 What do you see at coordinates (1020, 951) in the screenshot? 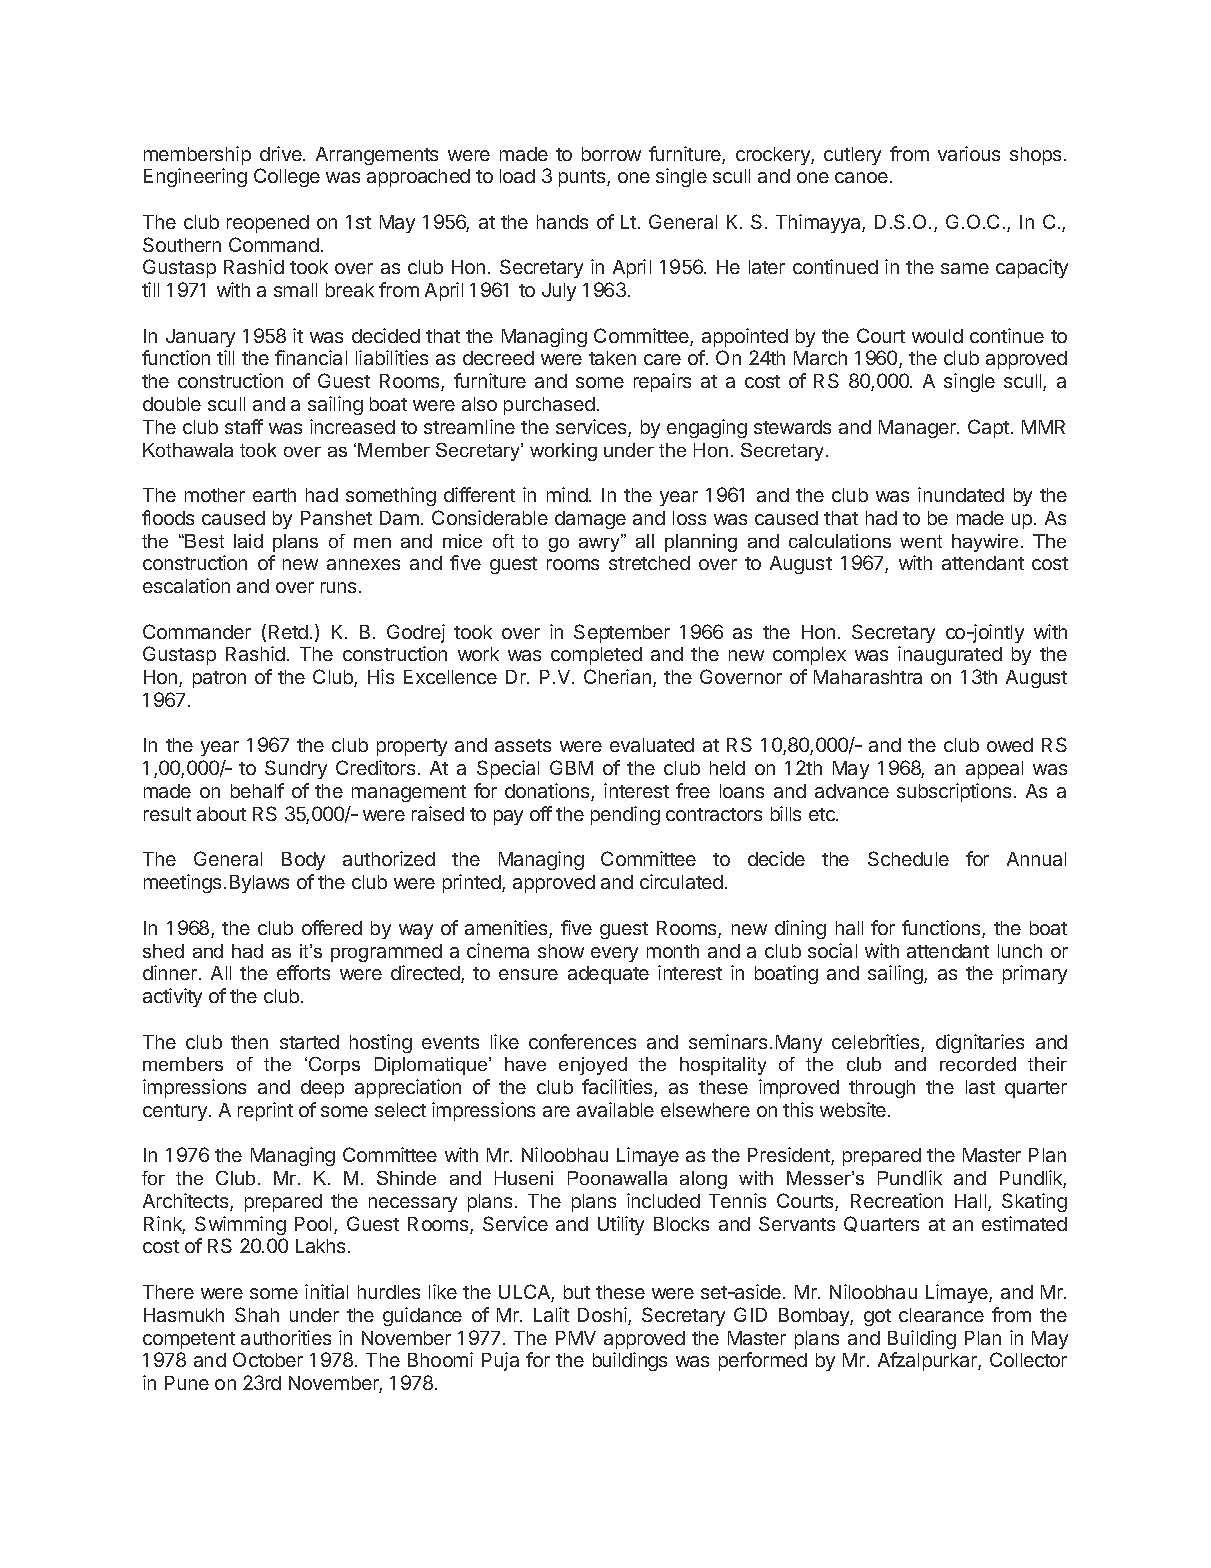
I see `lunch` at bounding box center [1020, 951].
